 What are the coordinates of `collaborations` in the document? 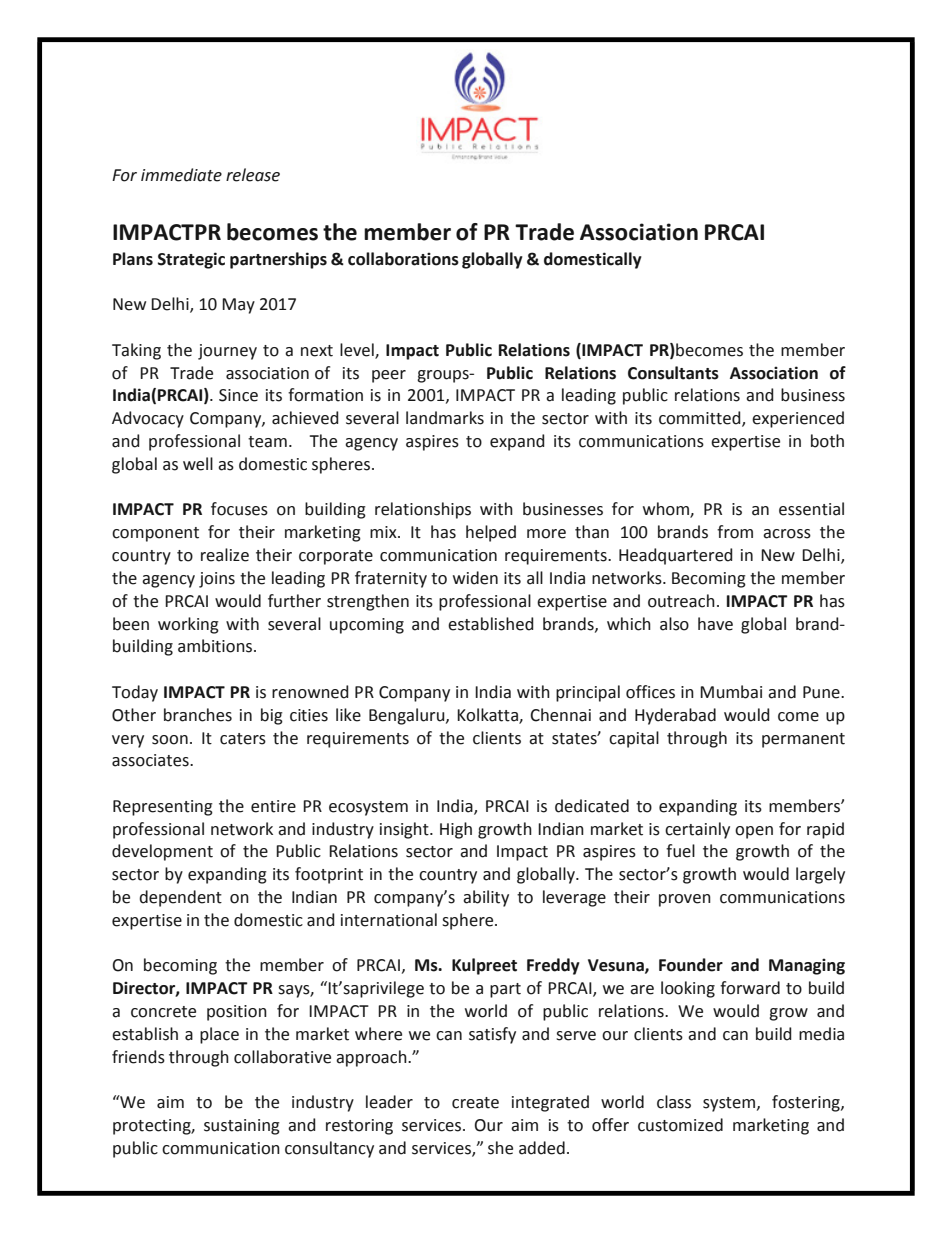 It's located at (403, 259).
